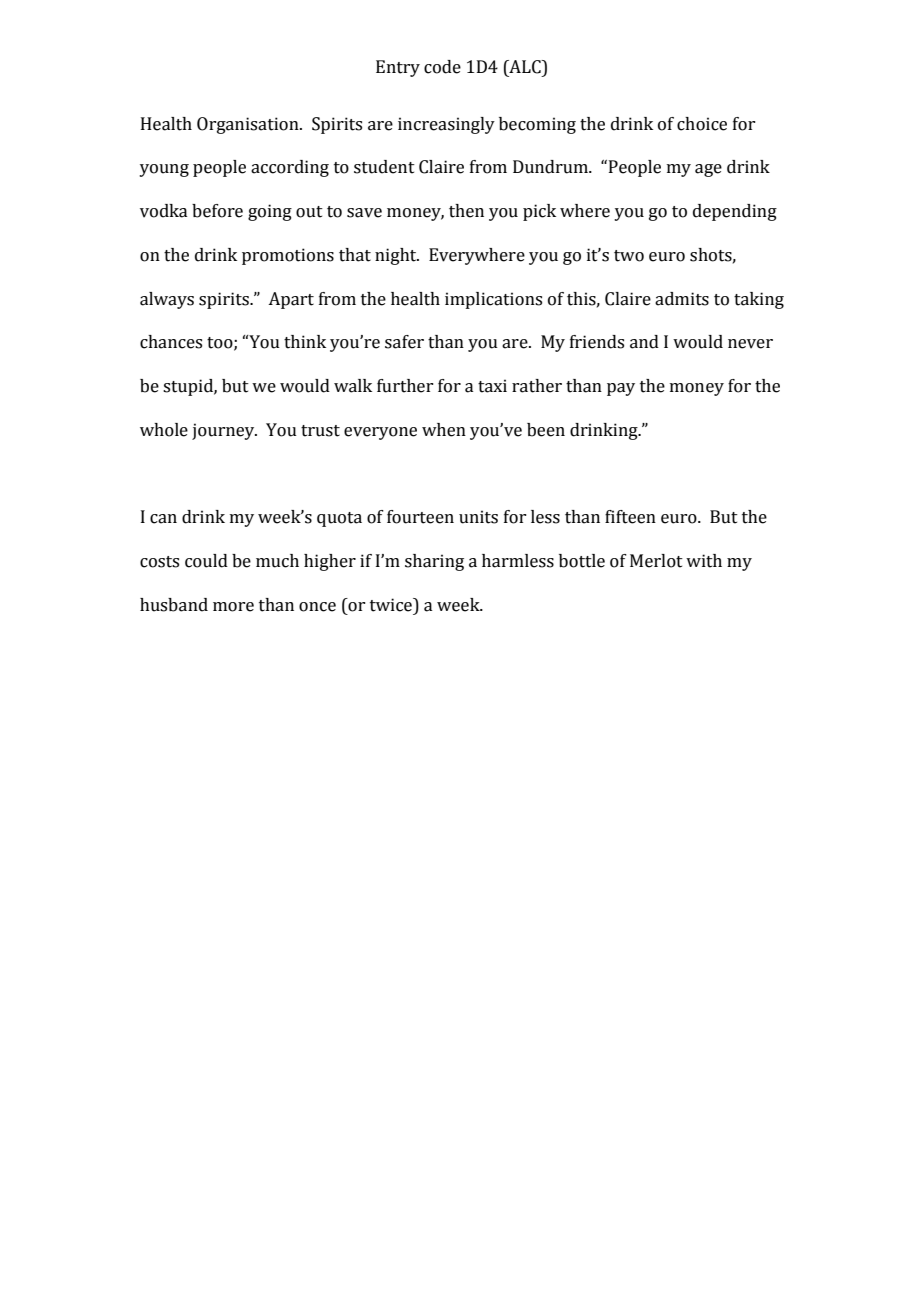 Image resolution: width=924 pixels, height=1309 pixels. What do you see at coordinates (224, 431) in the screenshot?
I see `journey` at bounding box center [224, 431].
